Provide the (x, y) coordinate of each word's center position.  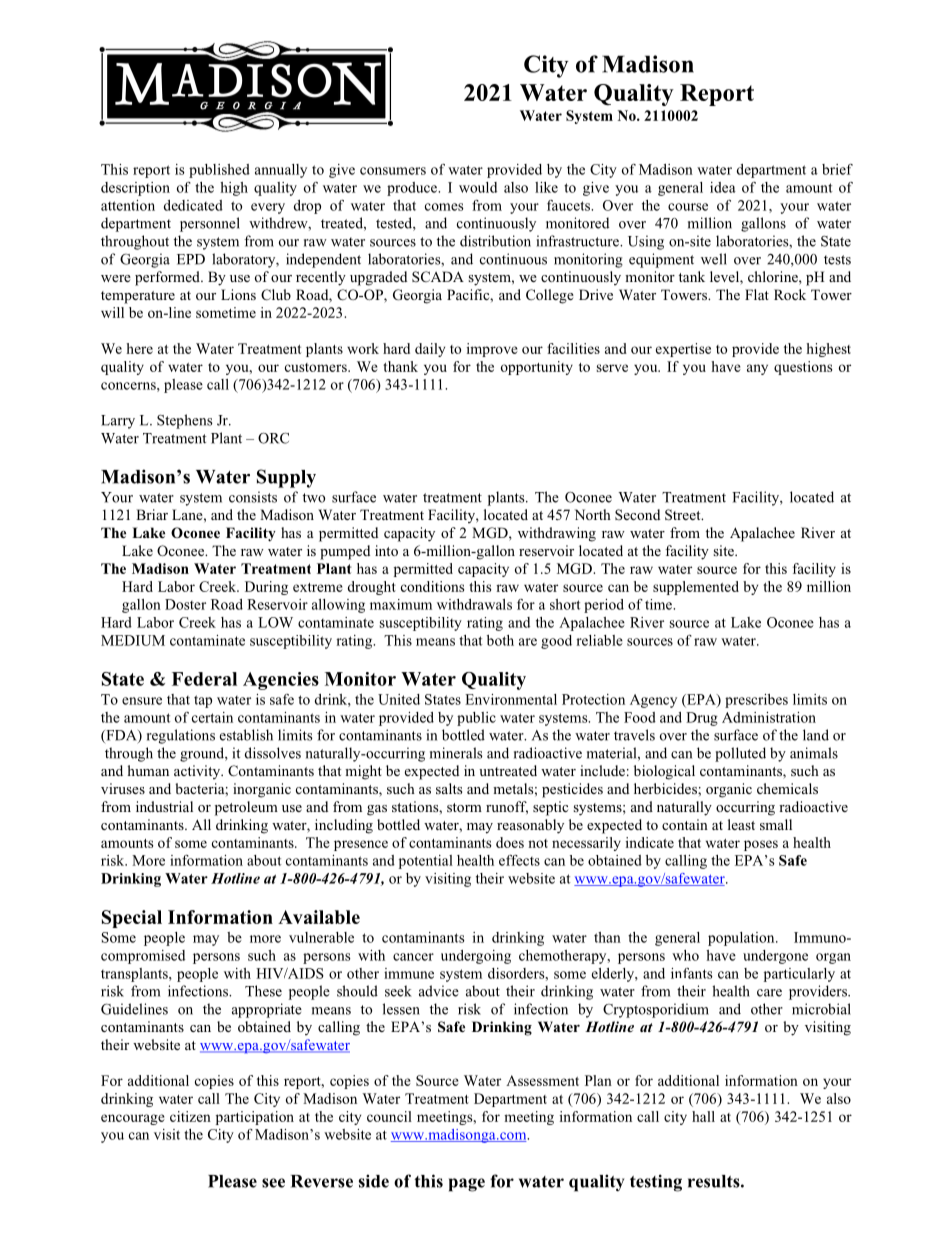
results (715, 1181)
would (478, 187)
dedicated (193, 205)
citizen (190, 1116)
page (467, 1185)
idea (723, 187)
